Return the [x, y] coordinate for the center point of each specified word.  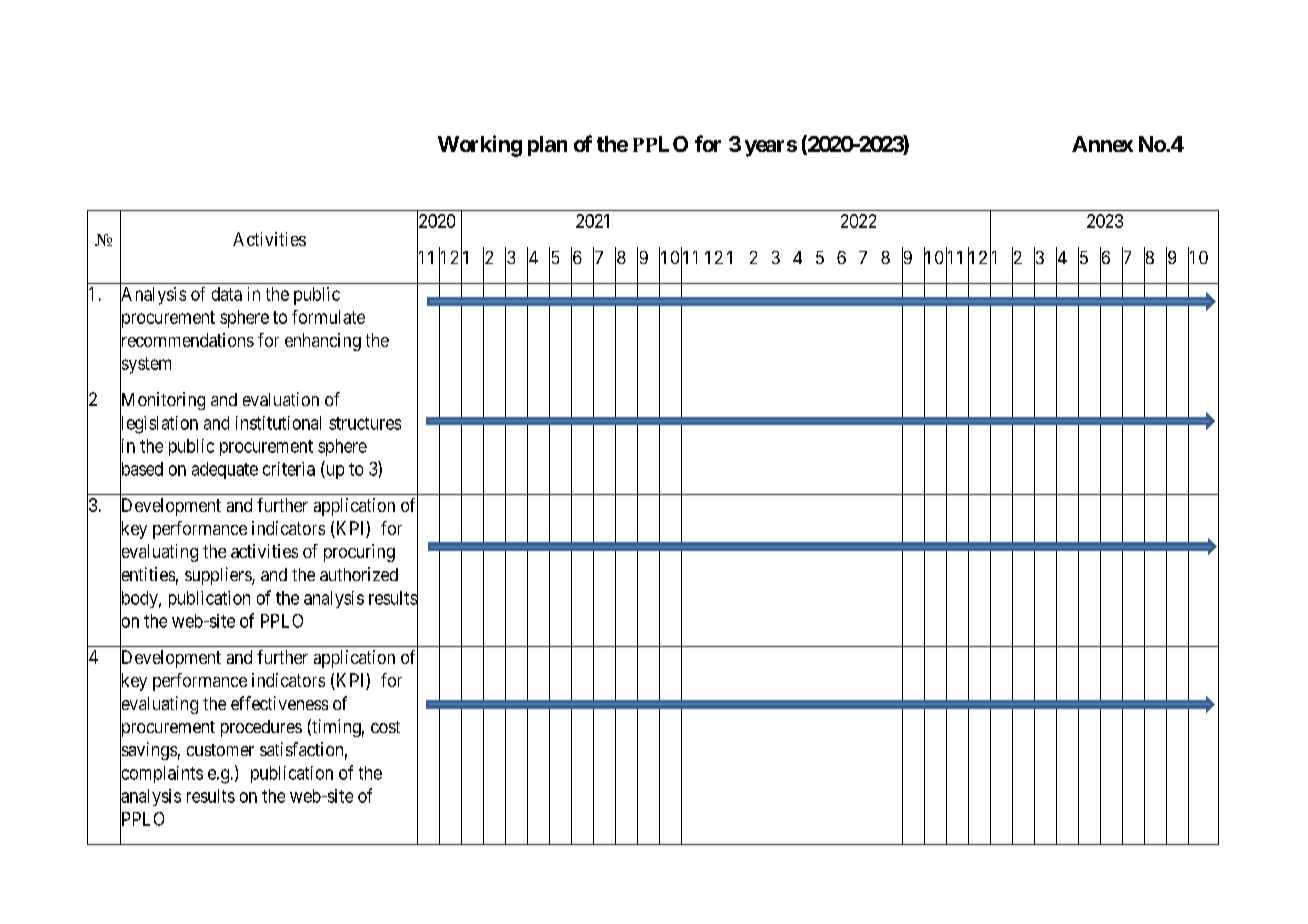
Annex [1102, 144]
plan [547, 146]
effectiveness [279, 703]
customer [220, 750]
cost [385, 727]
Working [480, 146]
